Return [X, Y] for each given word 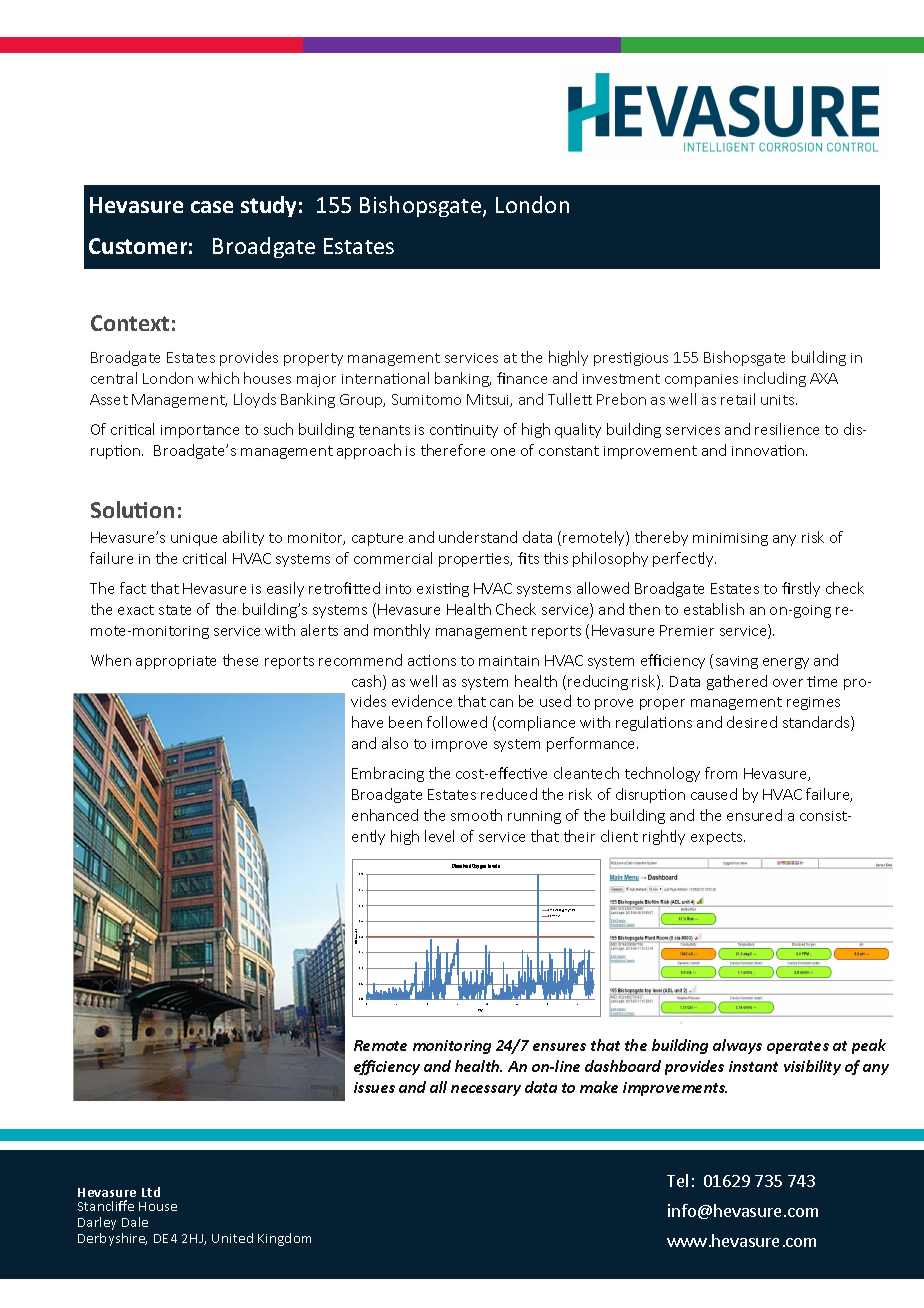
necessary [486, 1090]
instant [753, 1066]
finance [522, 378]
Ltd [151, 1192]
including [775, 379]
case [212, 207]
